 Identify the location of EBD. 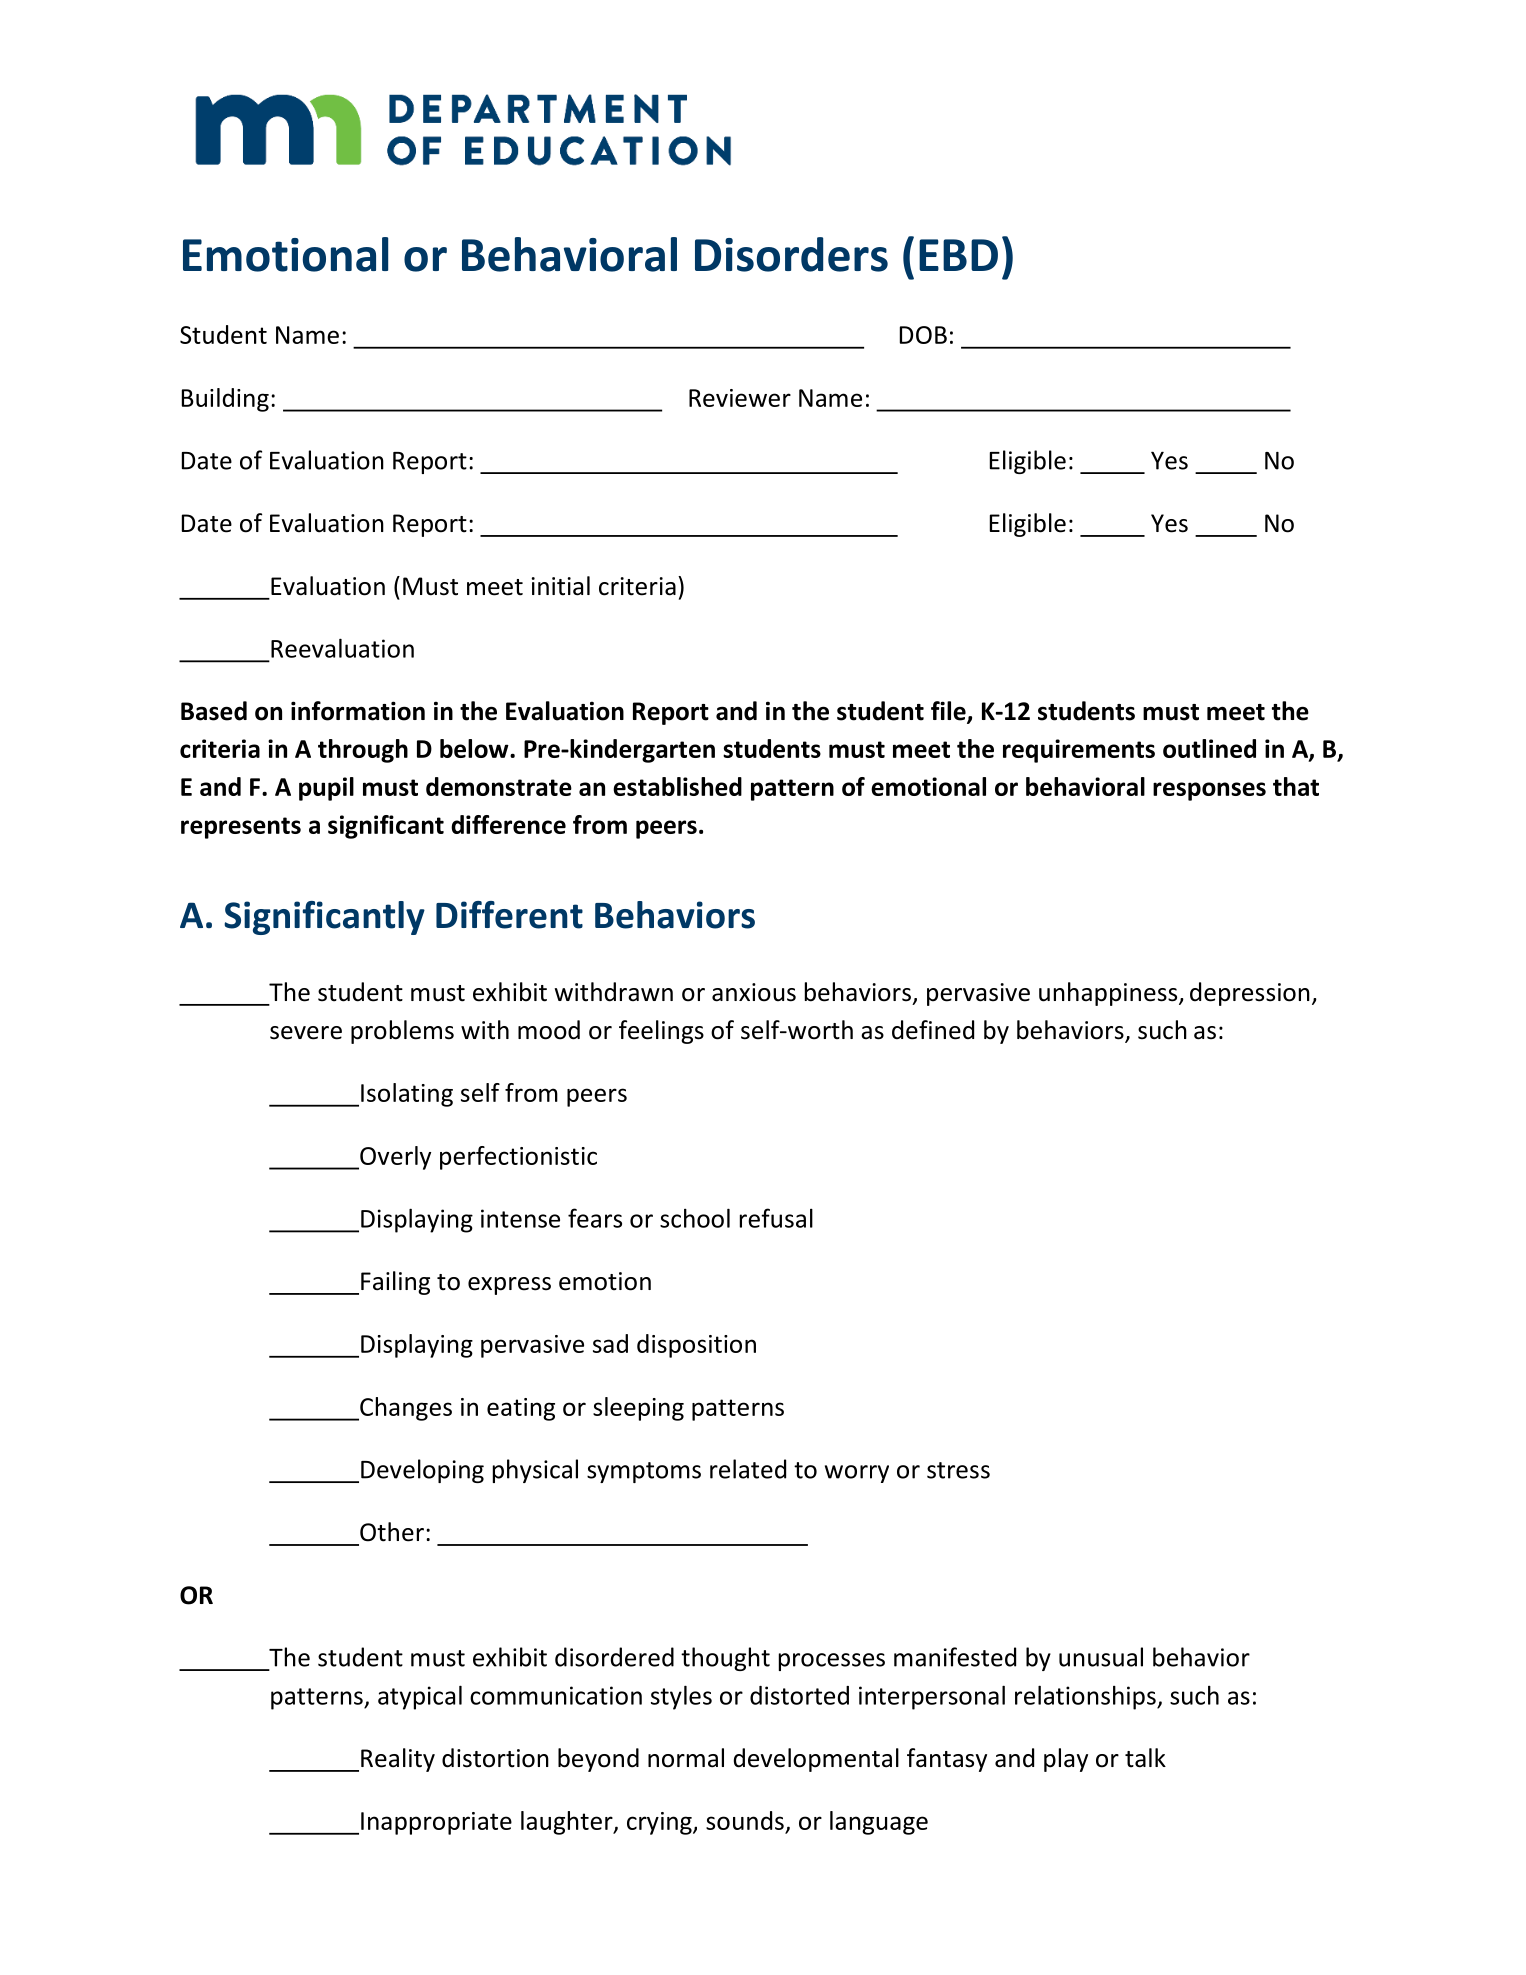
(958, 255).
